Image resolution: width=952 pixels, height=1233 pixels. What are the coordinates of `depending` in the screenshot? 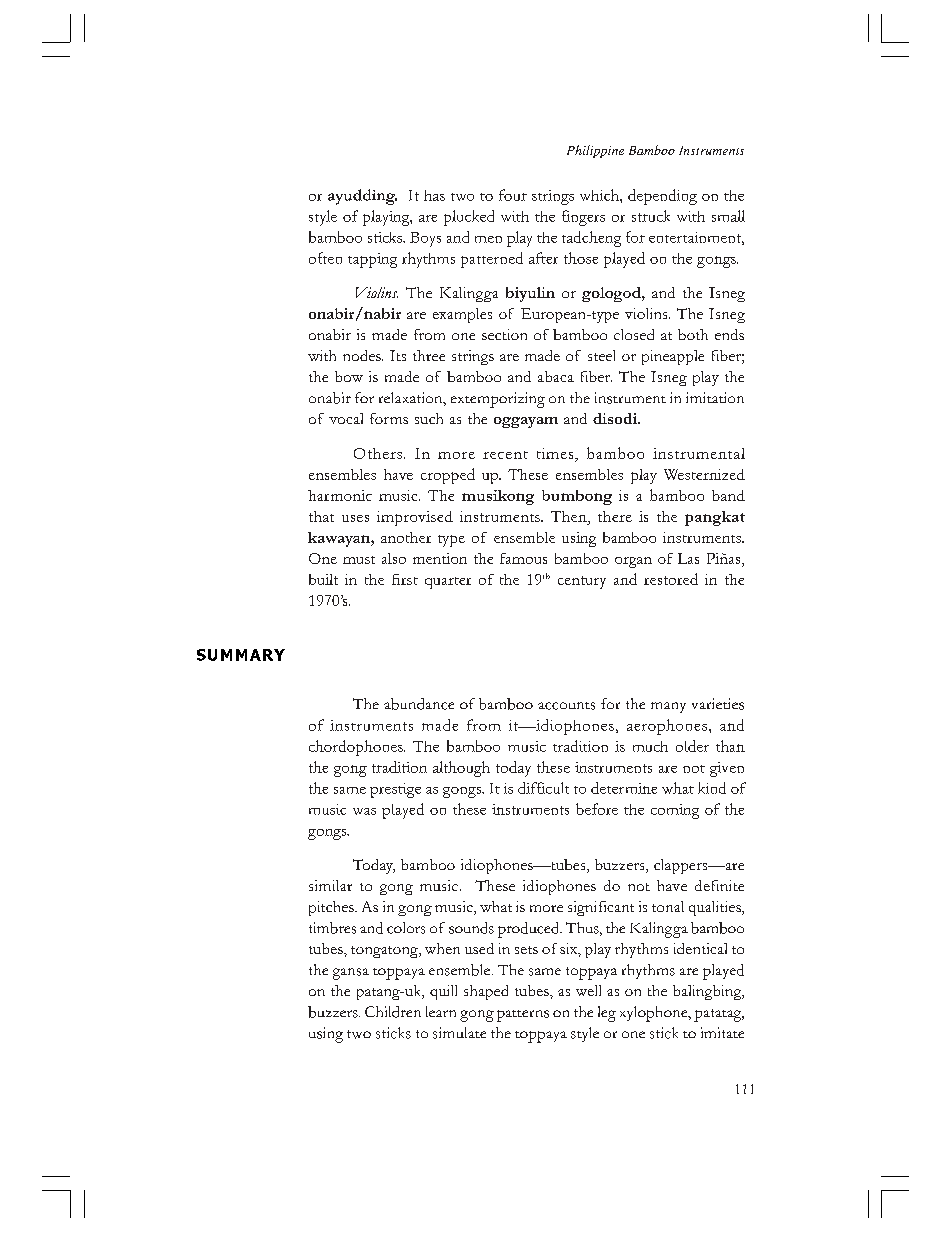 It's located at (662, 197).
